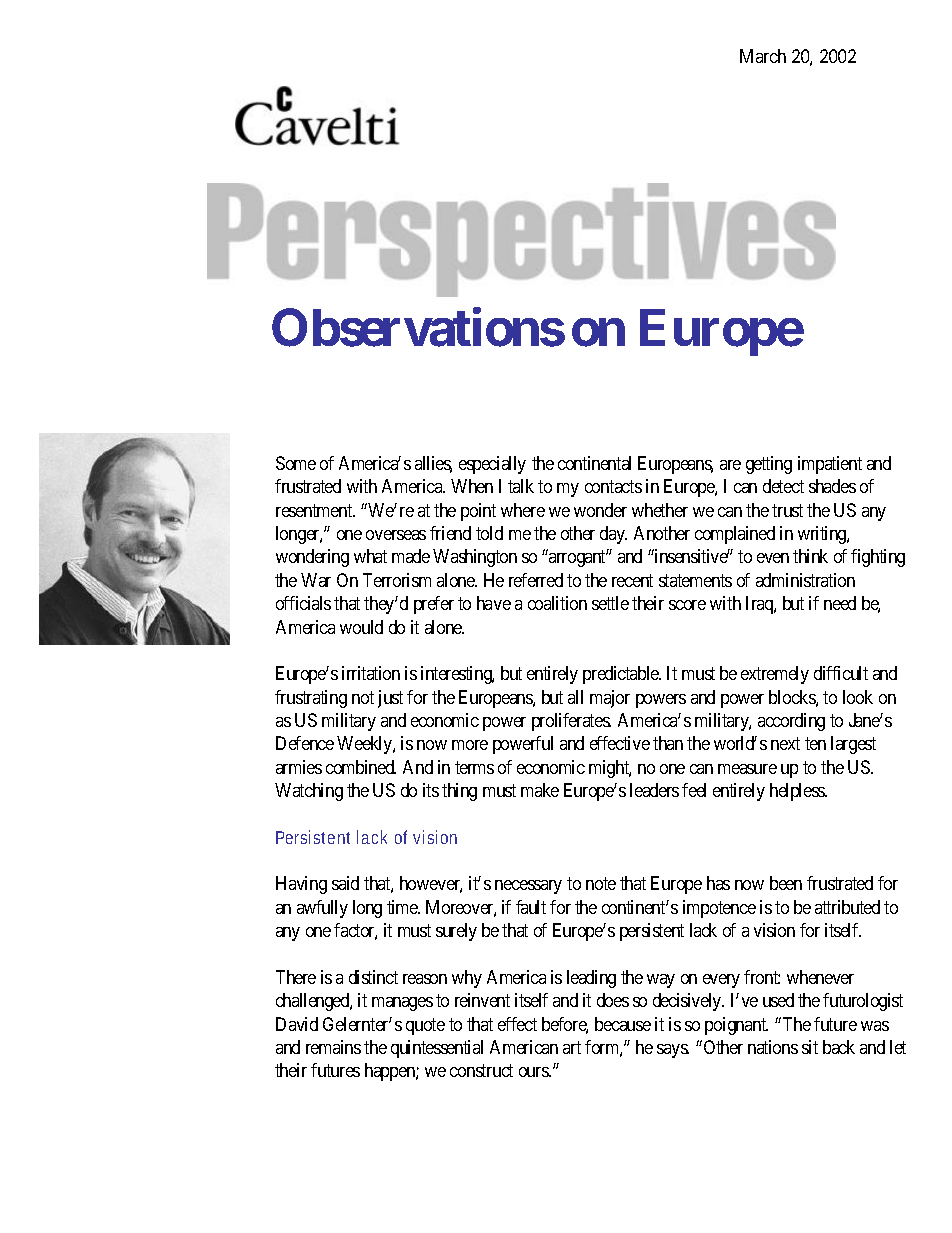 The height and width of the image is (1233, 952). What do you see at coordinates (791, 722) in the image?
I see `according` at bounding box center [791, 722].
